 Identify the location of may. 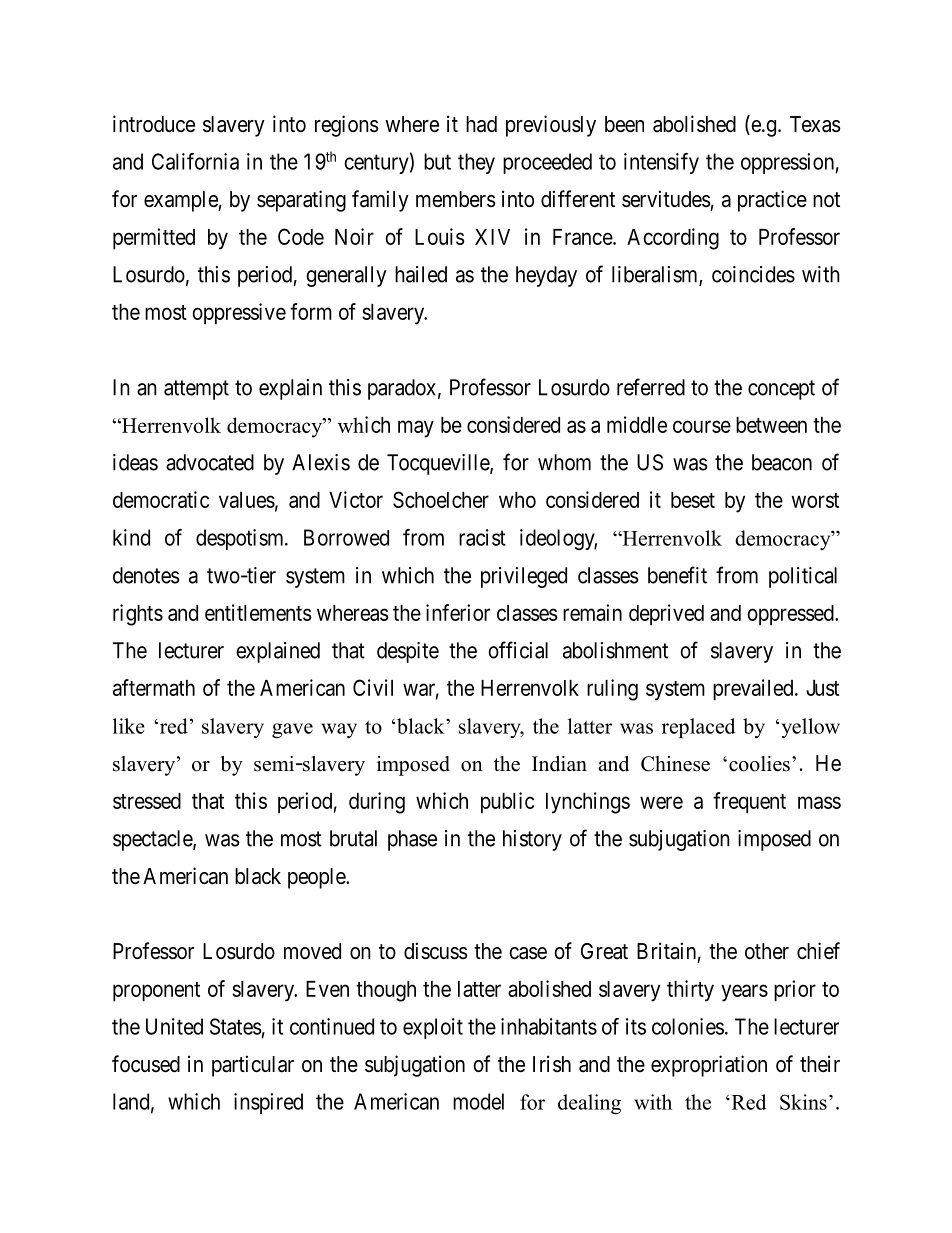
(416, 429).
